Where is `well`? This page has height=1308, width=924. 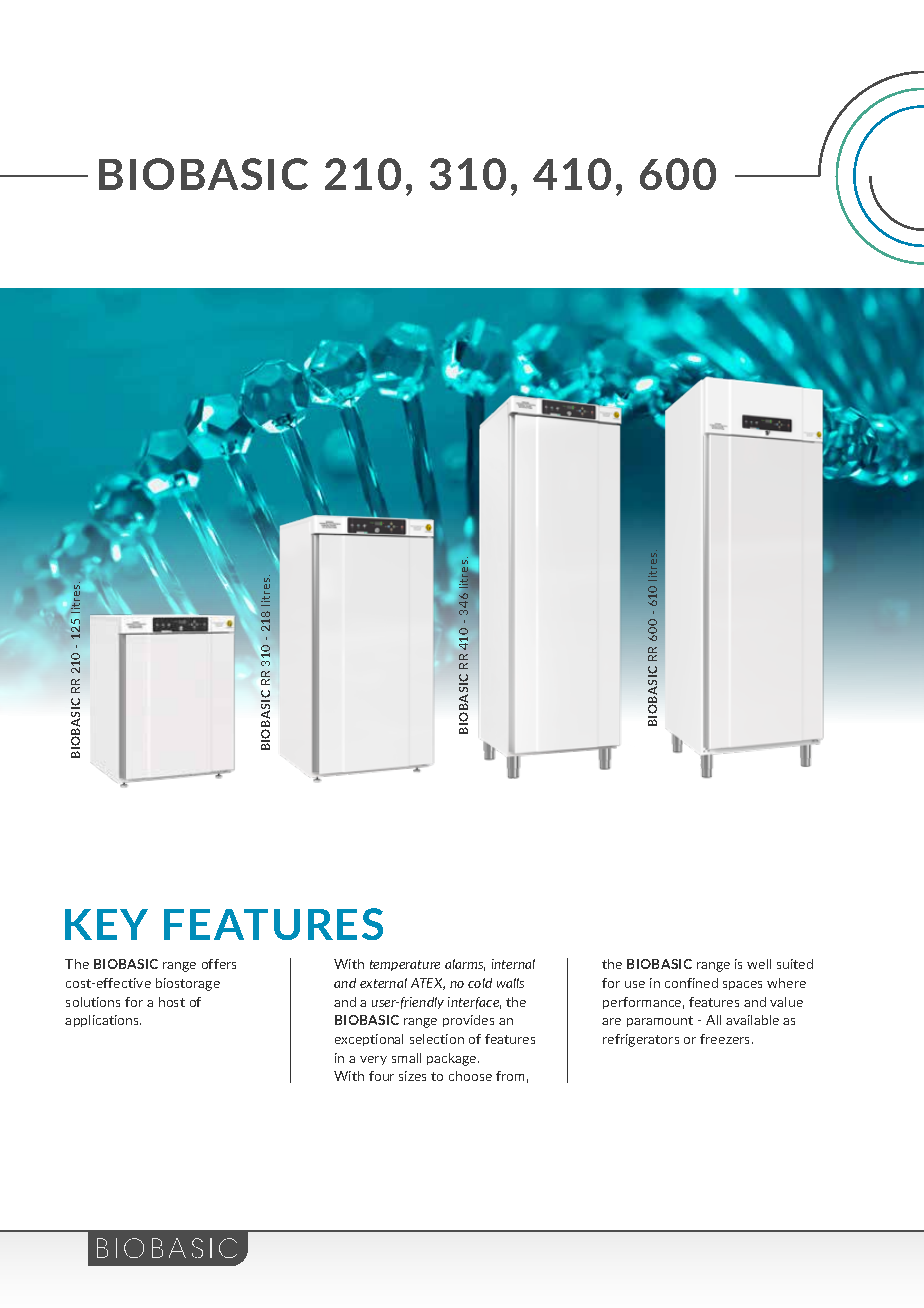
well is located at coordinates (759, 964).
